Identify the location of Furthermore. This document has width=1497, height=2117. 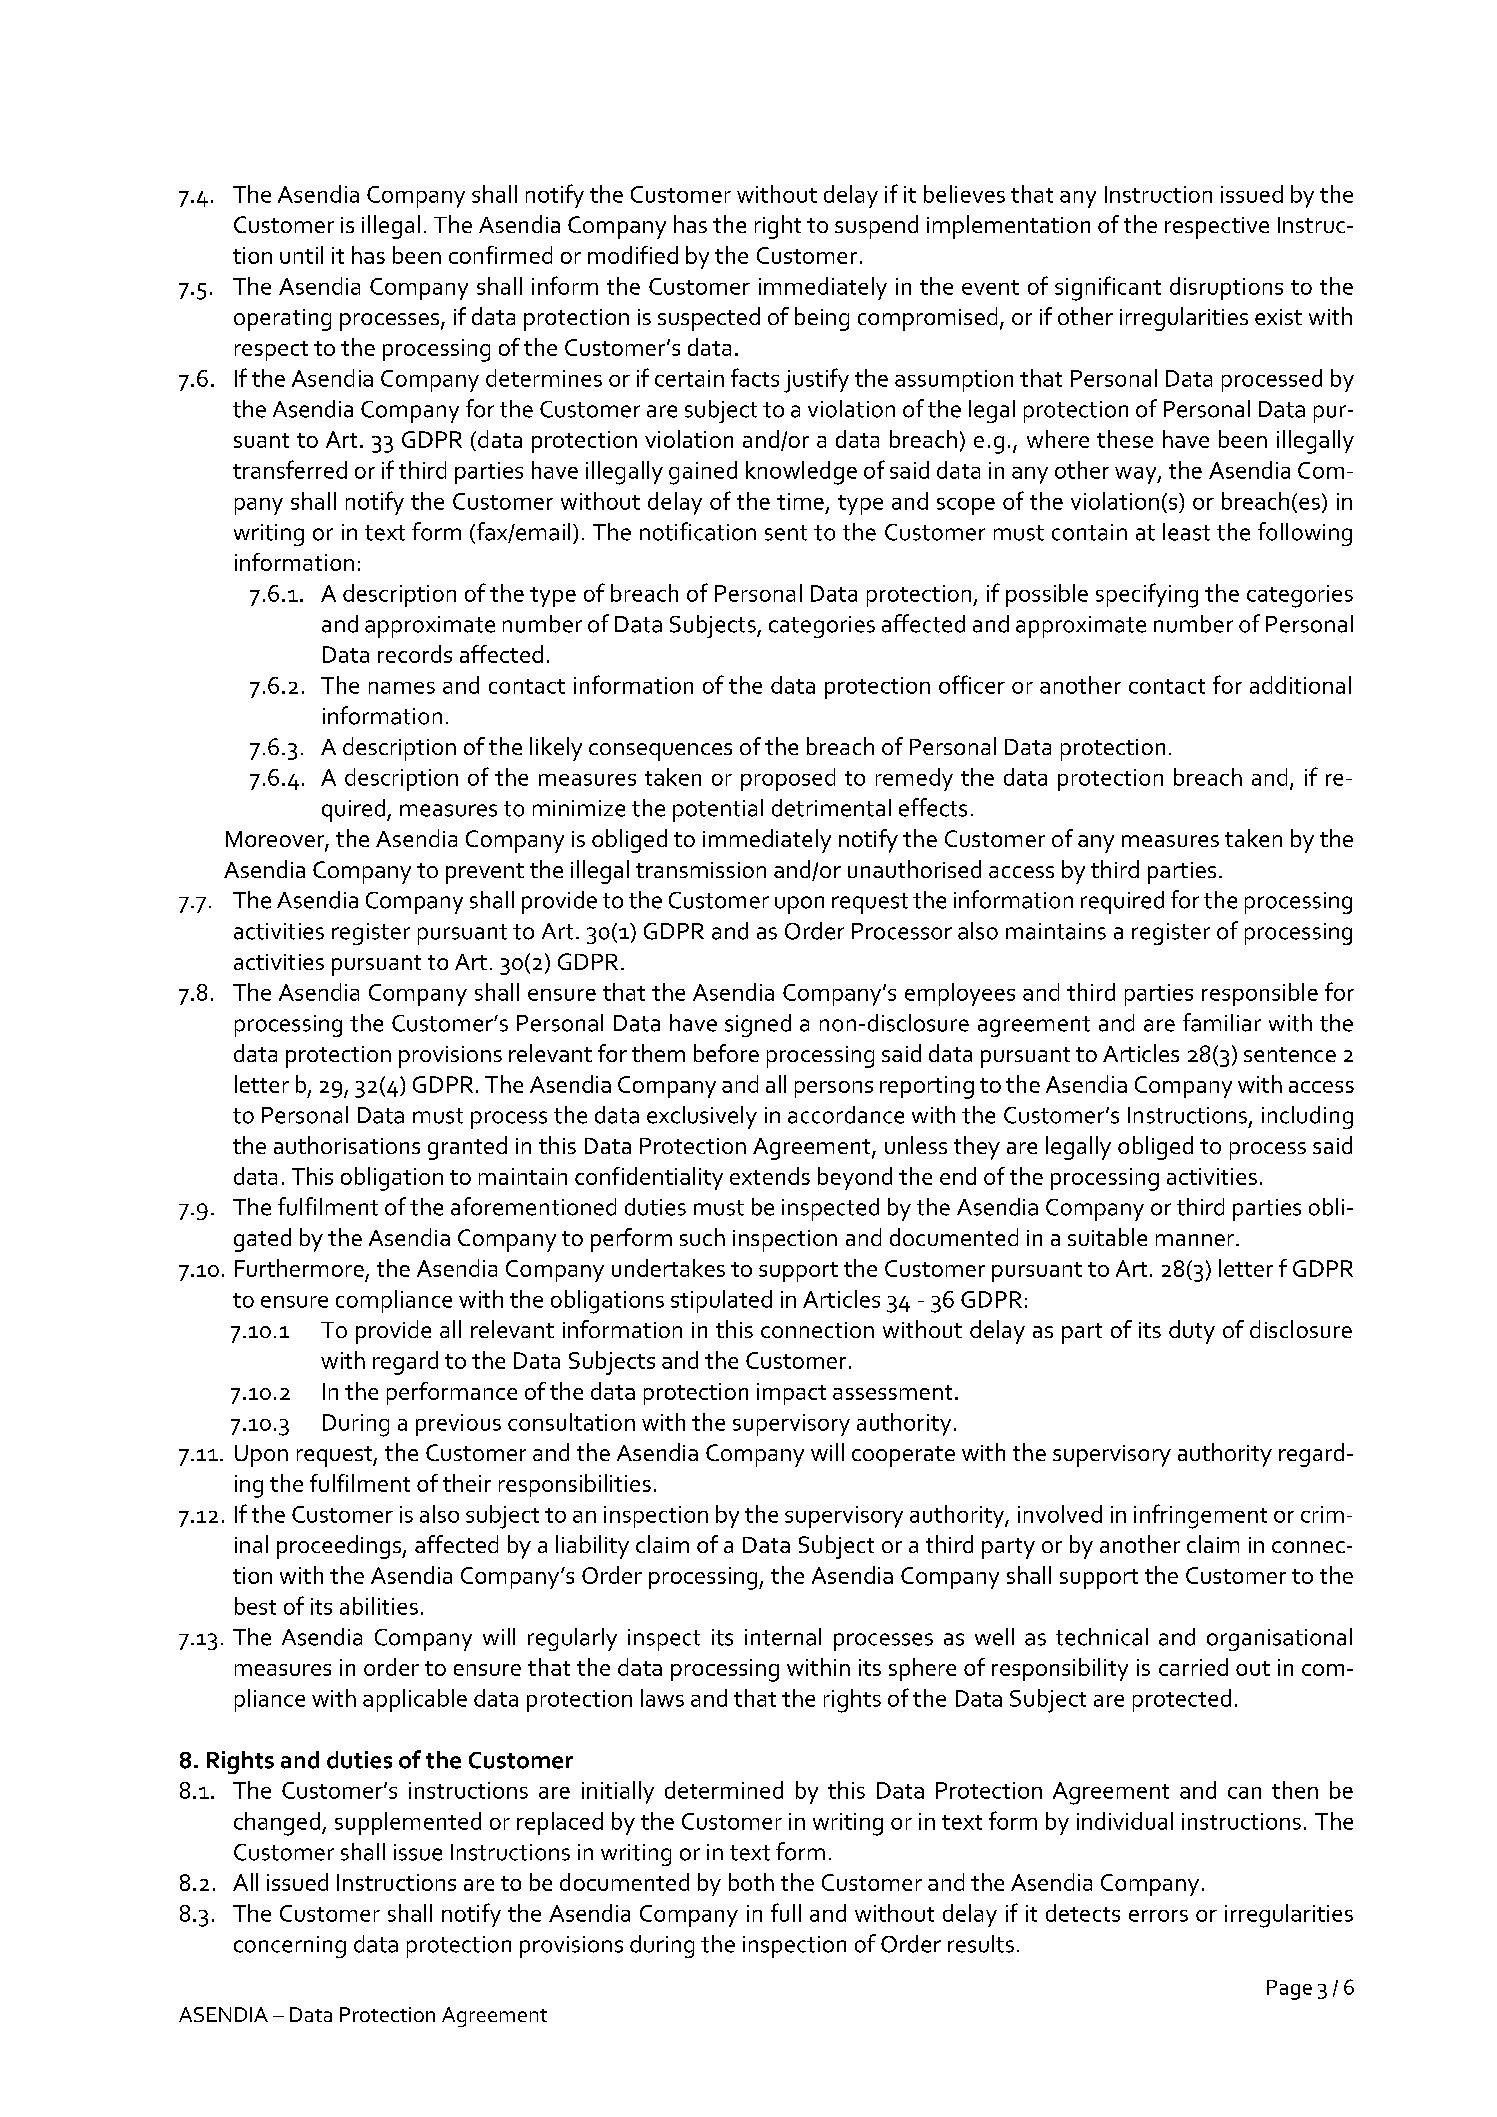
(299, 1268).
